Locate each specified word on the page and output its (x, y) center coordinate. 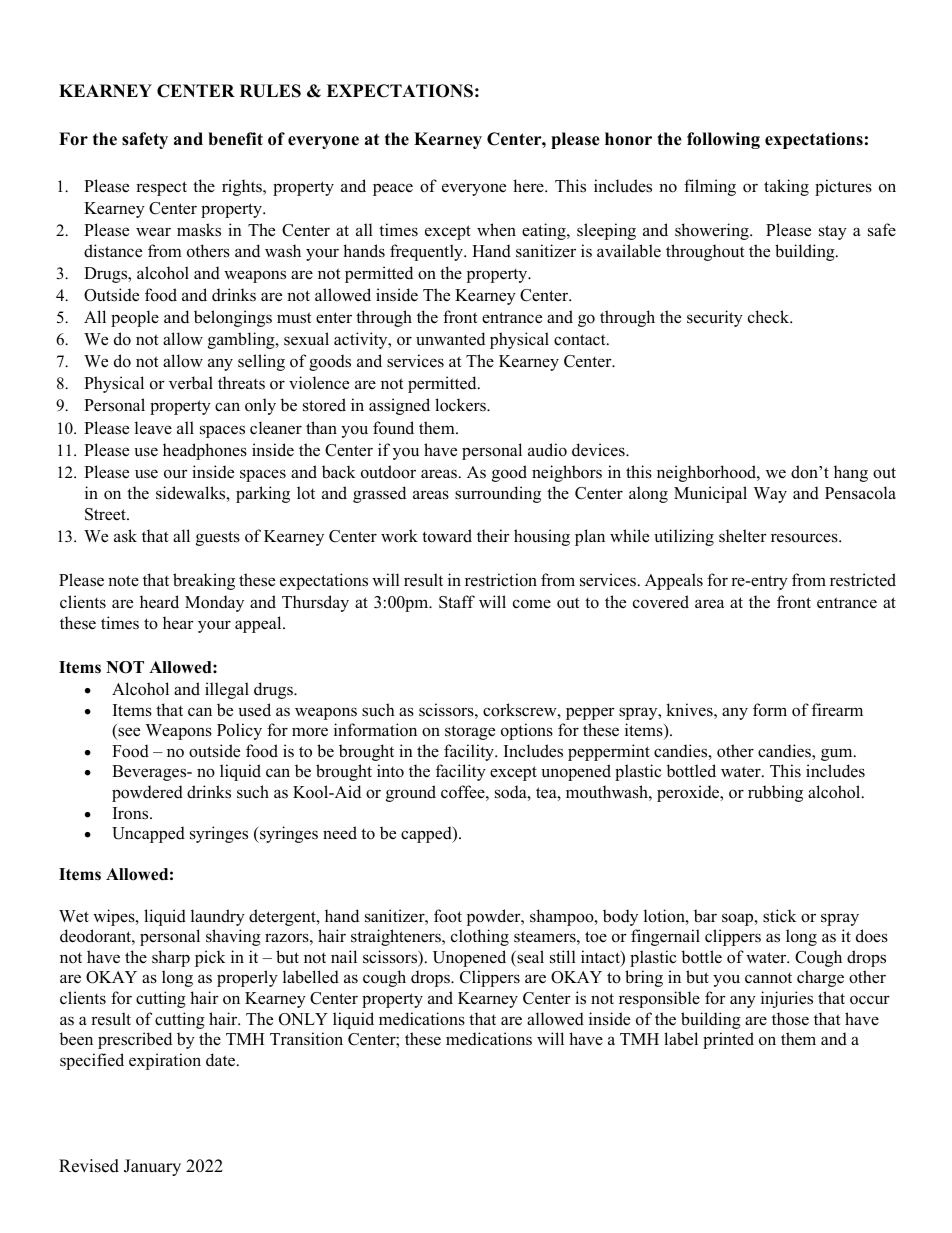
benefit (235, 139)
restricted (863, 580)
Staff (457, 602)
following (723, 140)
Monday (214, 603)
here (529, 186)
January (152, 1167)
